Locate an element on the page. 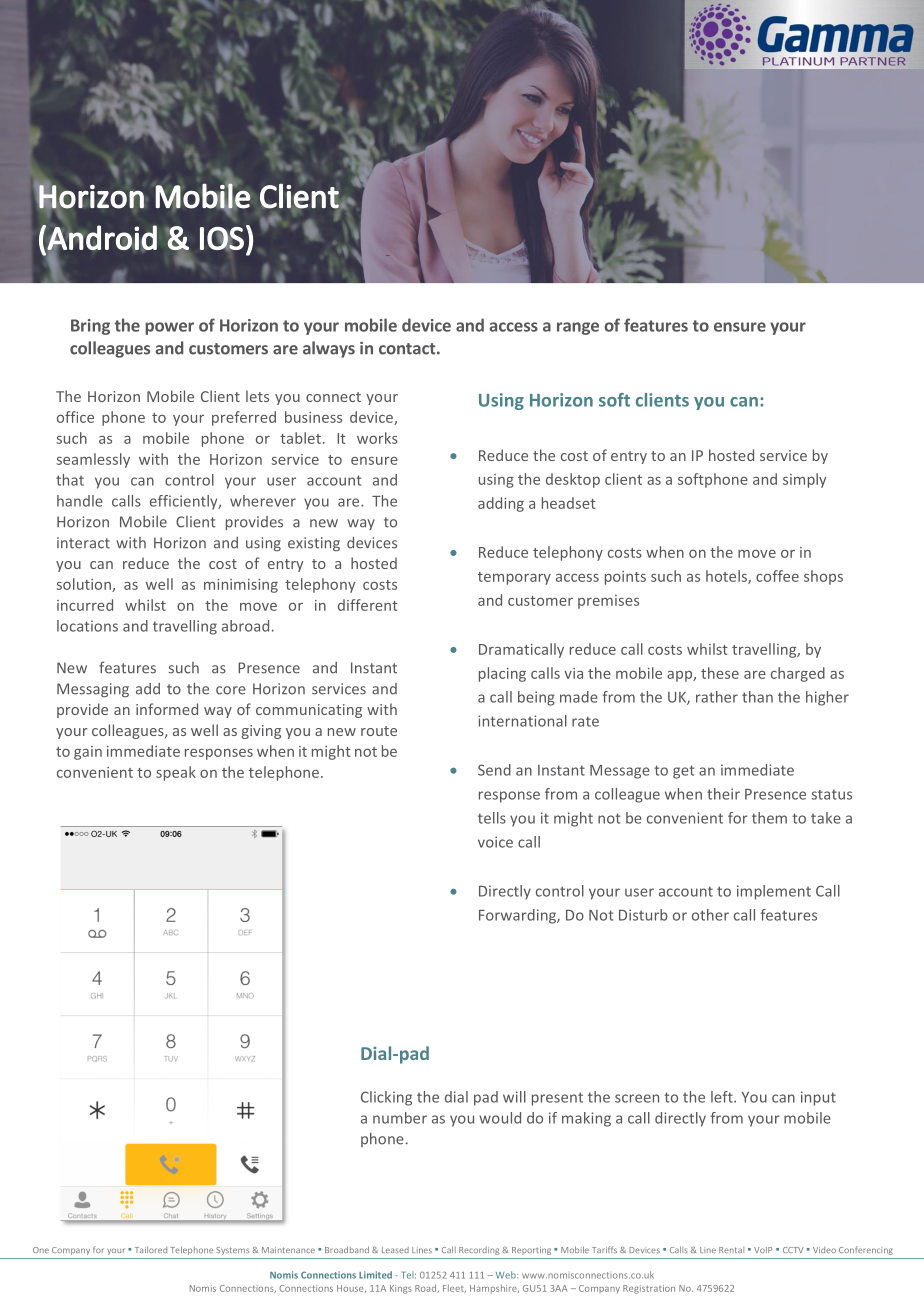  simply is located at coordinates (804, 480).
